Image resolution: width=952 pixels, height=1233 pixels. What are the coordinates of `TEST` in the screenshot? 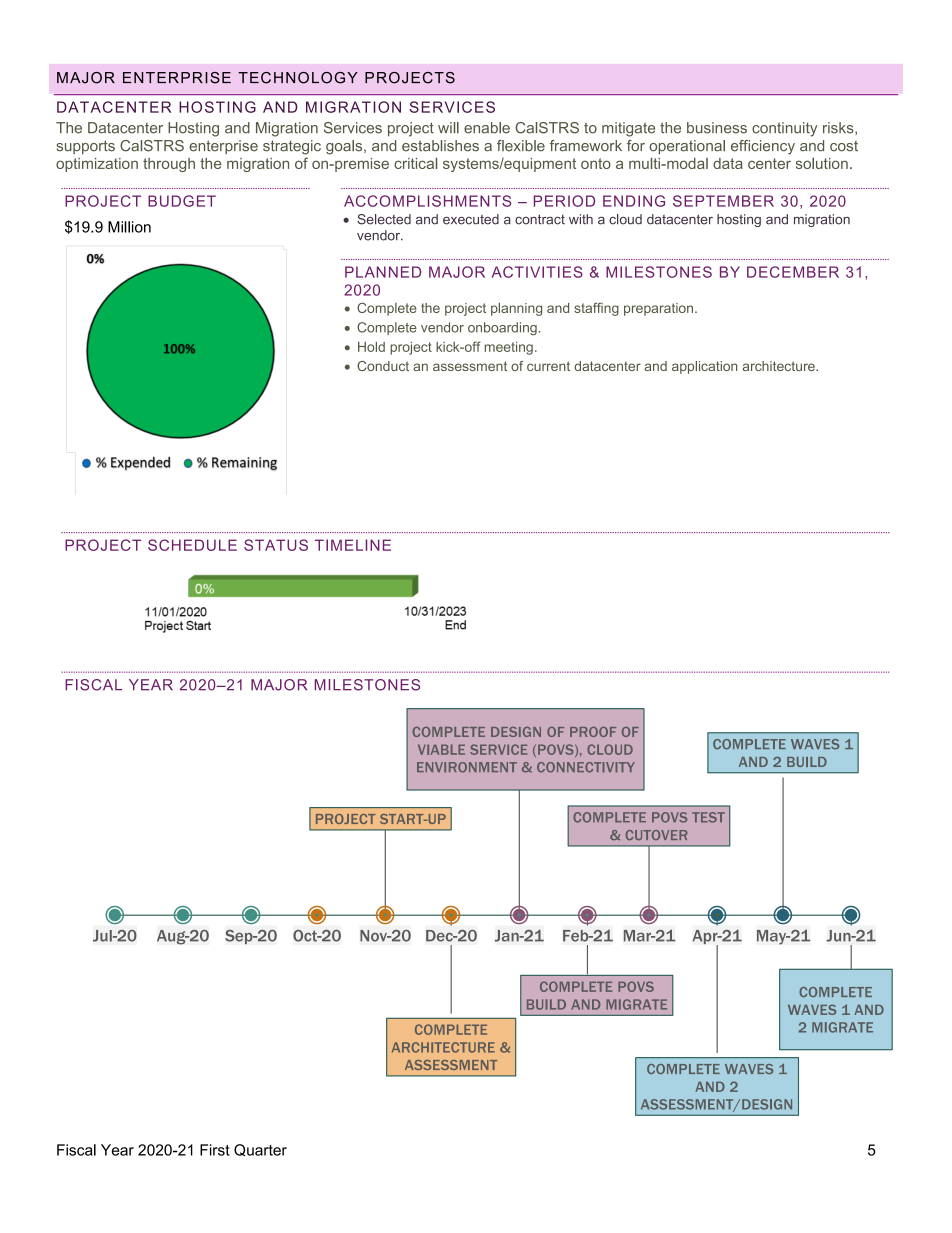 It's located at (708, 817).
